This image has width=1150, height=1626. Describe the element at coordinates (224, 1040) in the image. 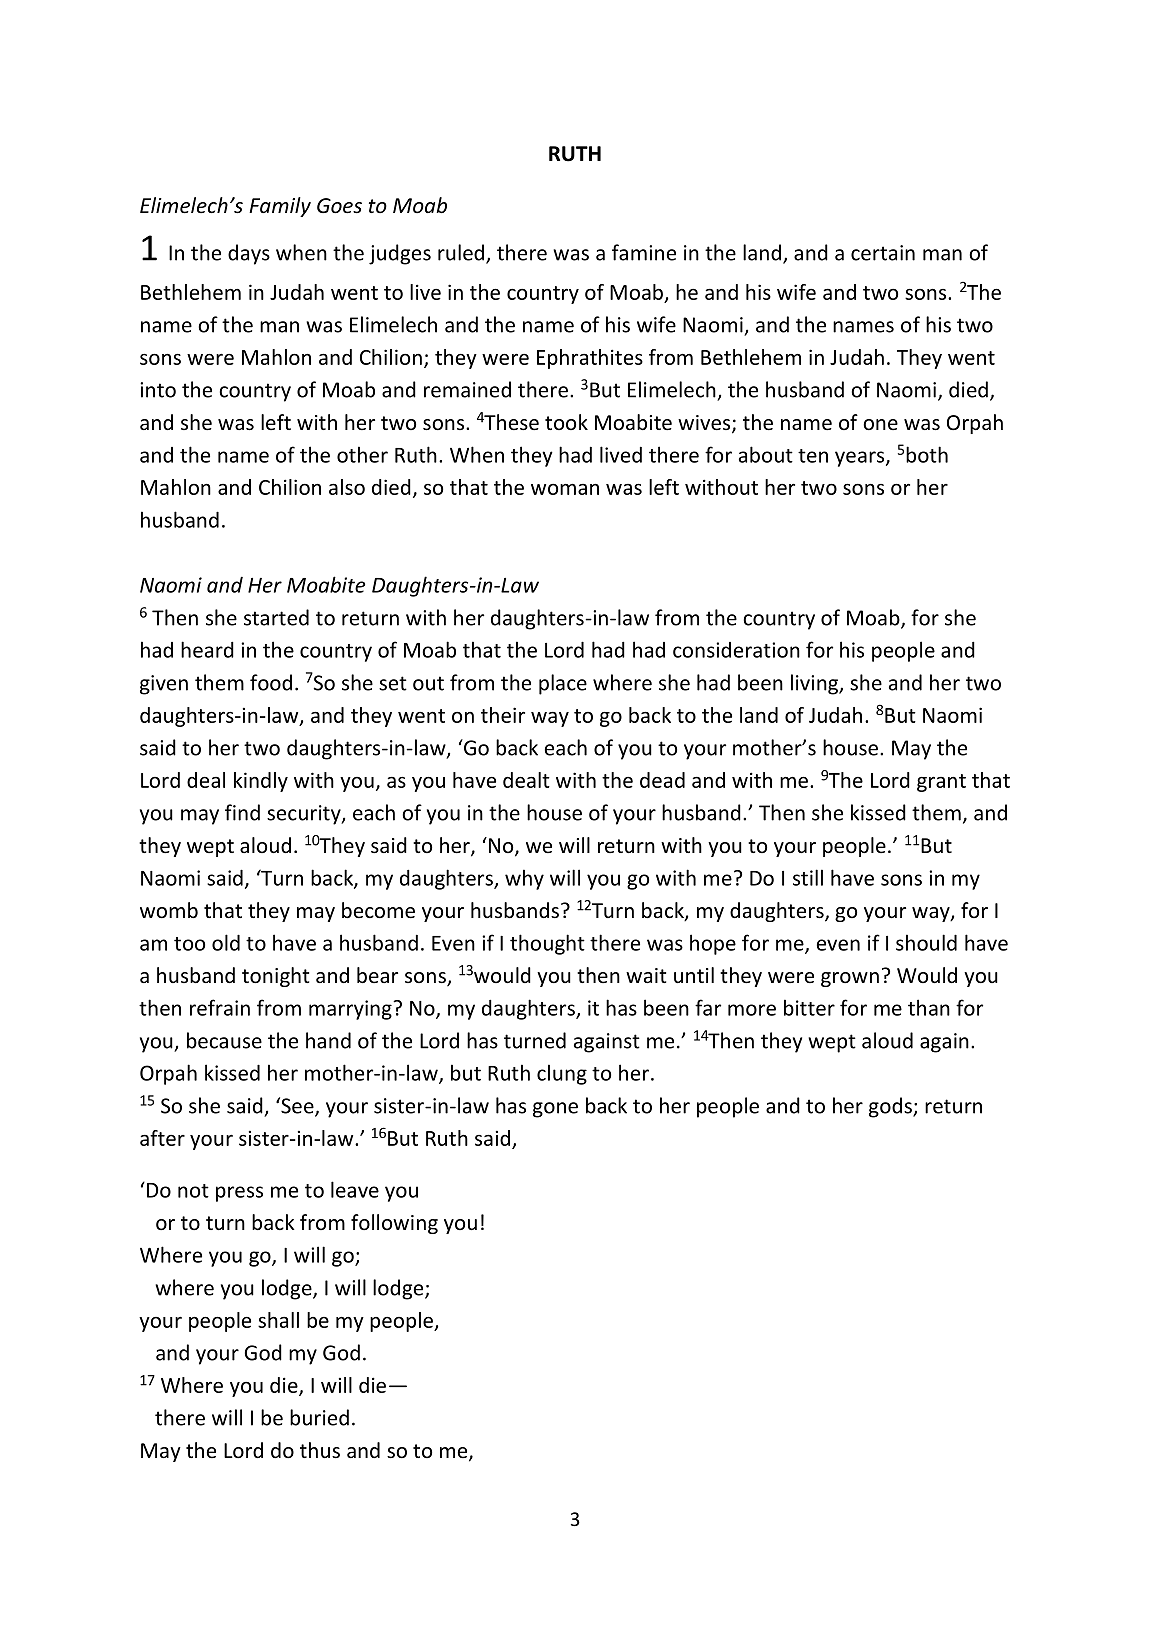

I see `because` at that location.
